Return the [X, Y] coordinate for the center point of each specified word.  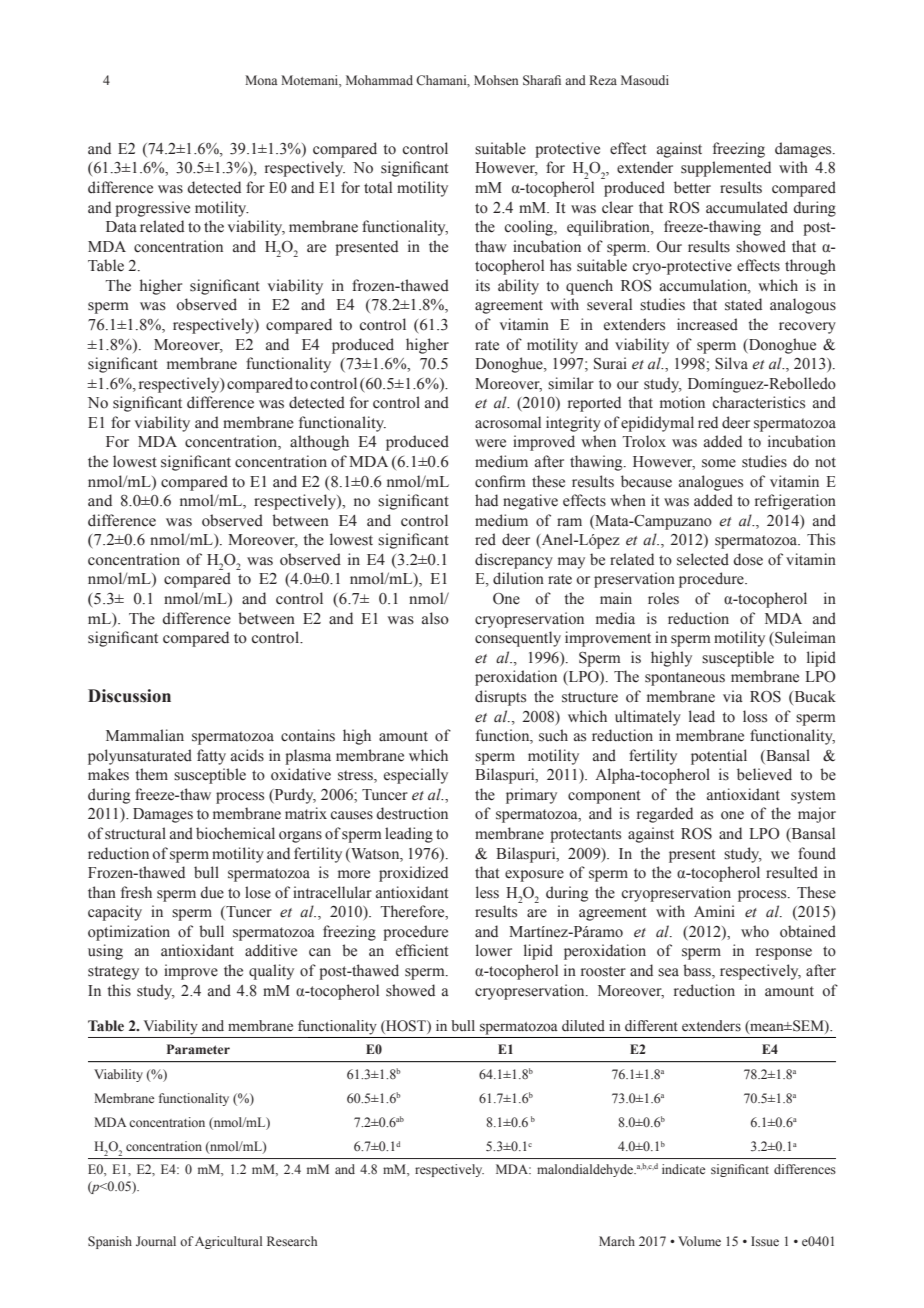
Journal [156, 1241]
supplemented [726, 169]
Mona [261, 80]
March [617, 1241]
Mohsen [496, 80]
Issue [765, 1241]
